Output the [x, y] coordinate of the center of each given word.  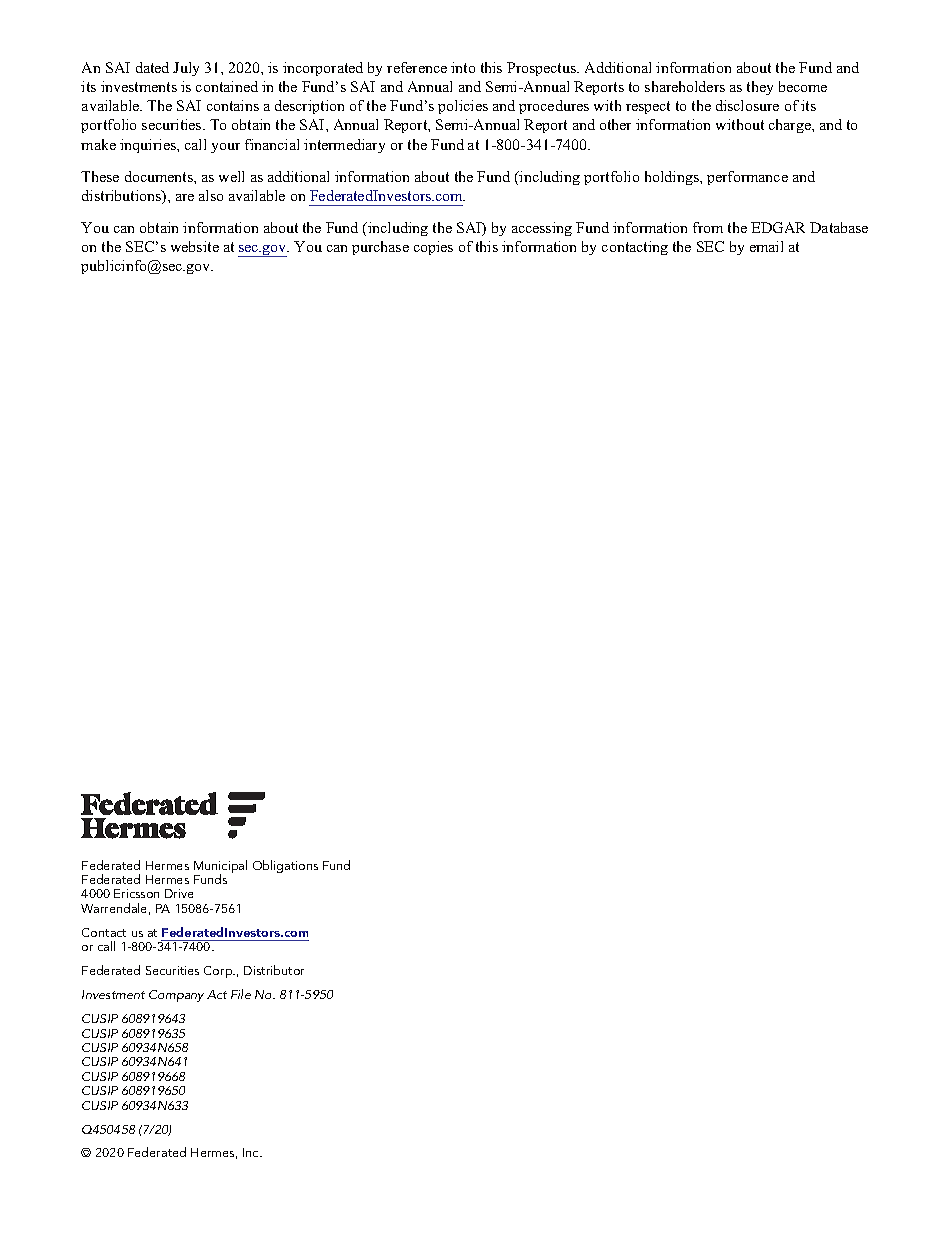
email [766, 246]
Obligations [285, 866]
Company [176, 996]
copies [433, 248]
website [195, 246]
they [760, 88]
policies [463, 107]
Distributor [274, 970]
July [186, 69]
